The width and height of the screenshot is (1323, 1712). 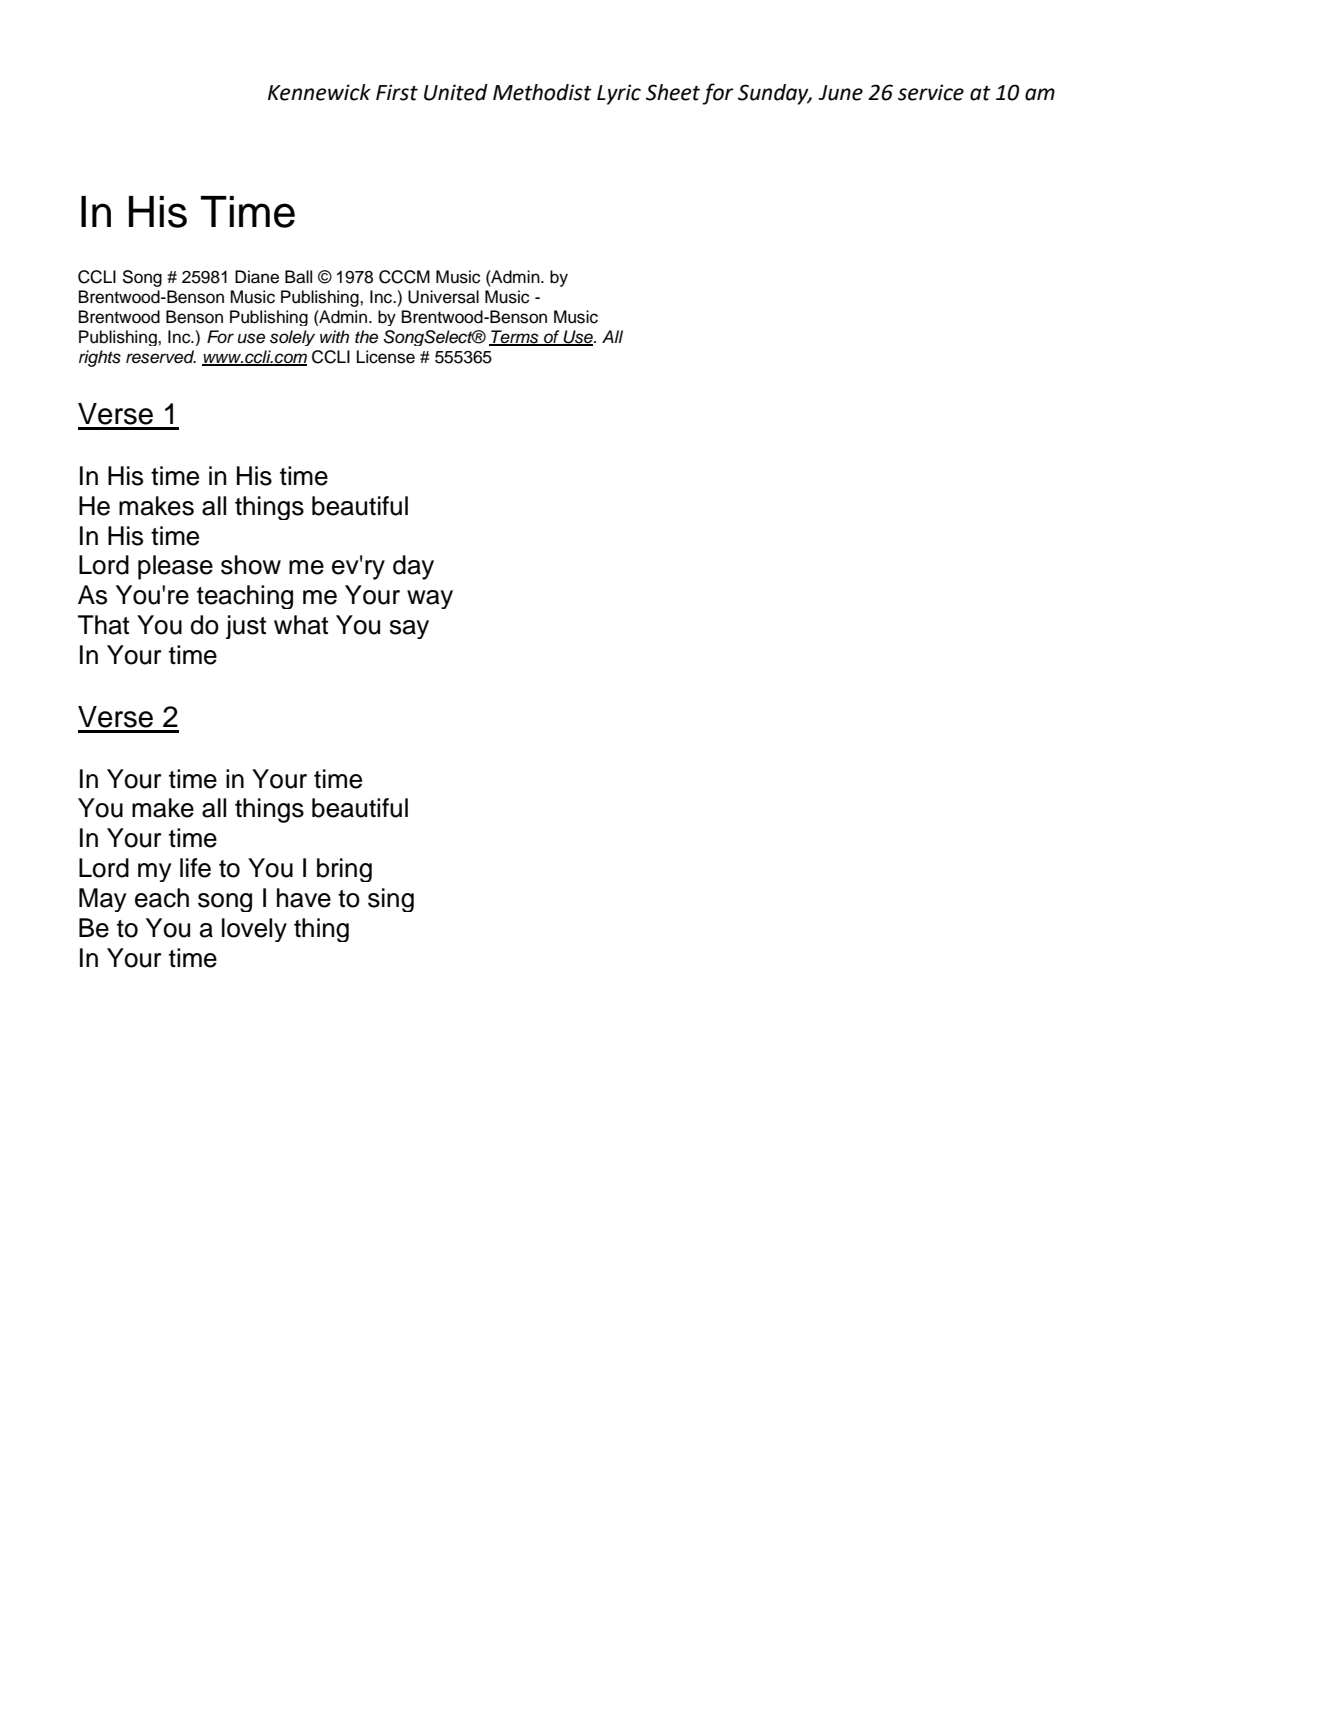 What do you see at coordinates (397, 92) in the screenshot?
I see `First` at bounding box center [397, 92].
